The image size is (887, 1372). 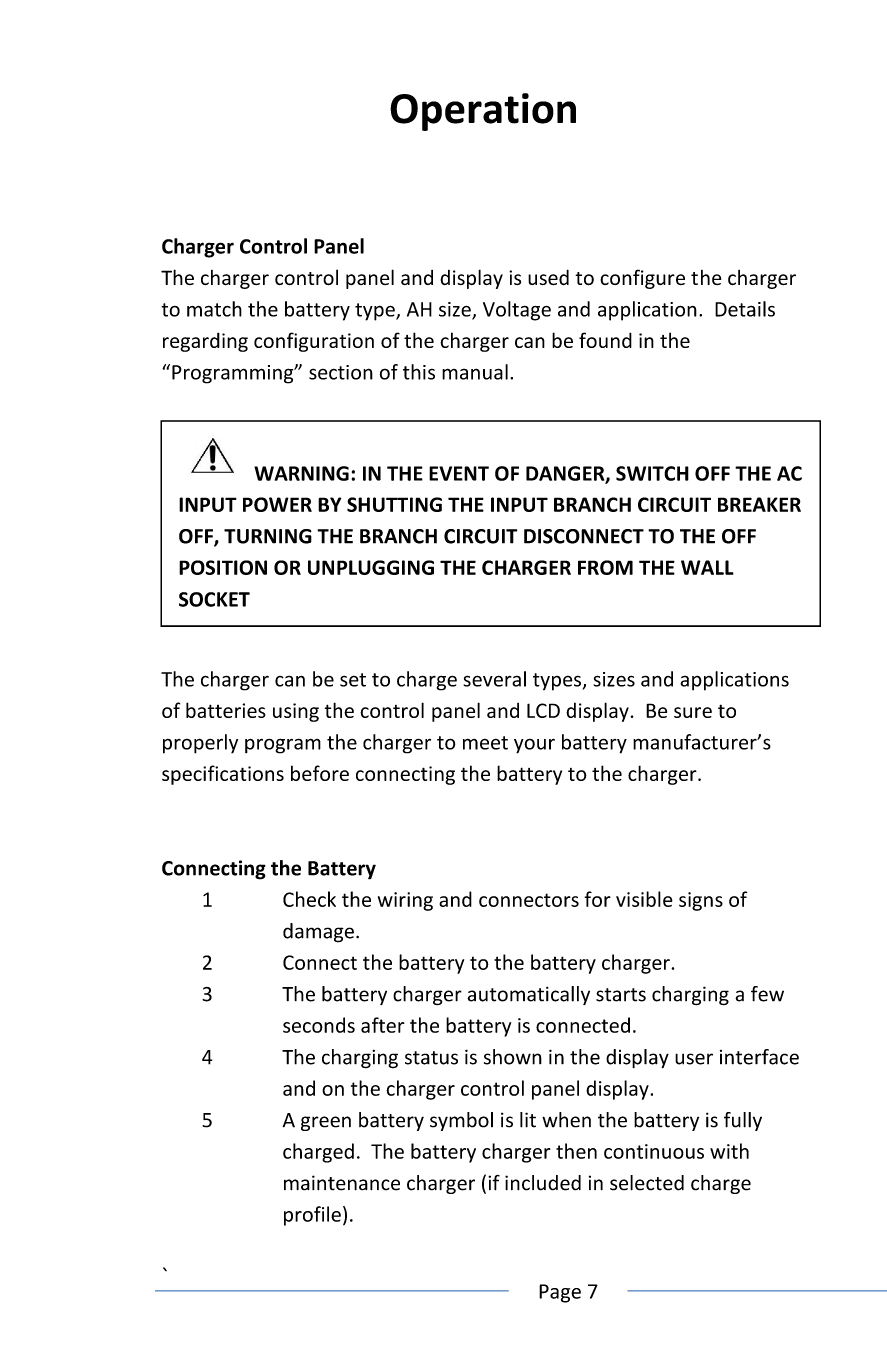 What do you see at coordinates (312, 1216) in the page?
I see `profile` at bounding box center [312, 1216].
